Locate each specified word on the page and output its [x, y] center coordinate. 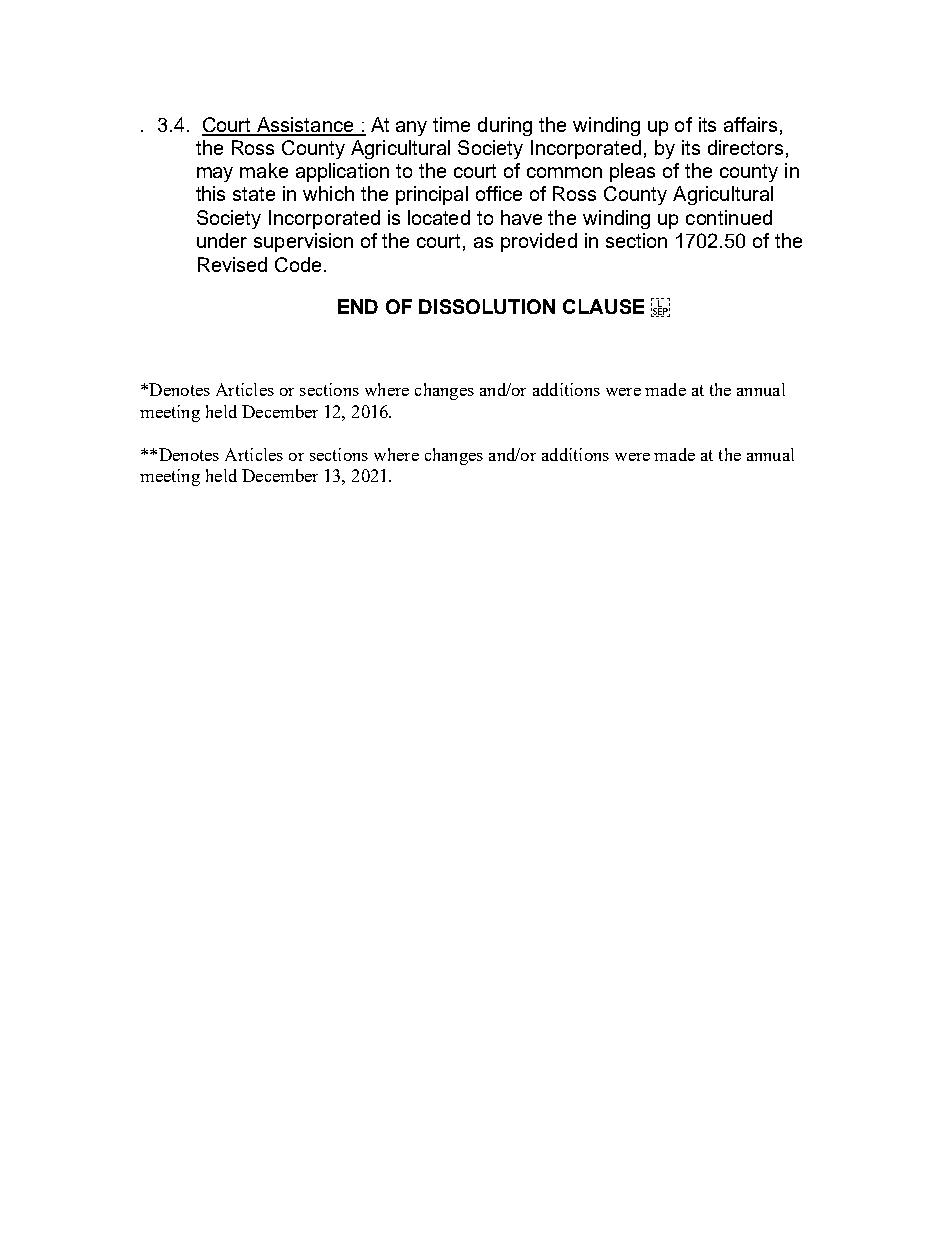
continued [729, 217]
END [358, 306]
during [505, 126]
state [254, 194]
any [411, 128]
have [521, 217]
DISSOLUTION [487, 306]
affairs [752, 125]
